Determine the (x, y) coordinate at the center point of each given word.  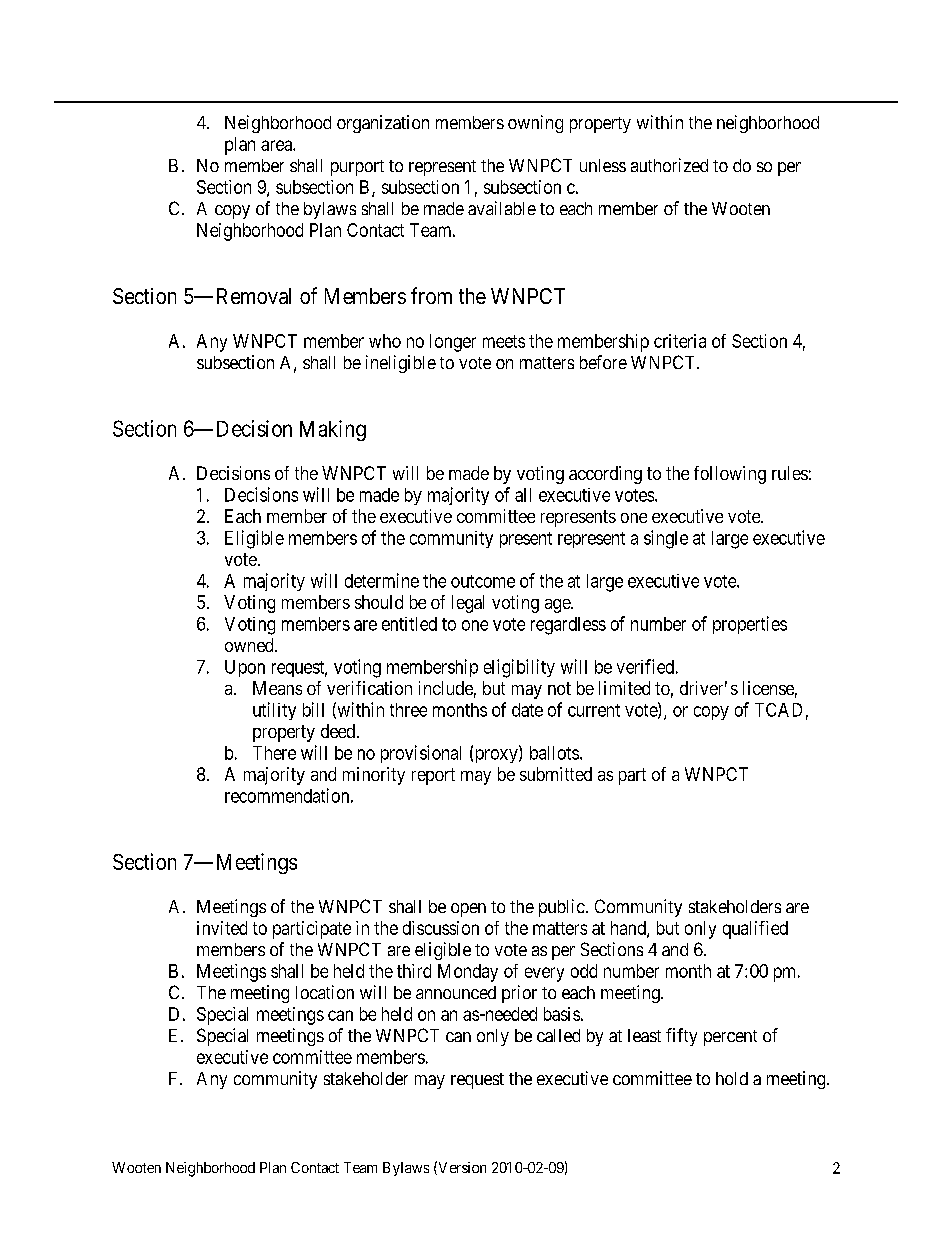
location (325, 992)
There (274, 753)
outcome (483, 581)
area (277, 145)
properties (750, 625)
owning (535, 124)
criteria (680, 341)
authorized (669, 165)
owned (250, 645)
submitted (556, 774)
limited (624, 688)
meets (504, 341)
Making (333, 430)
